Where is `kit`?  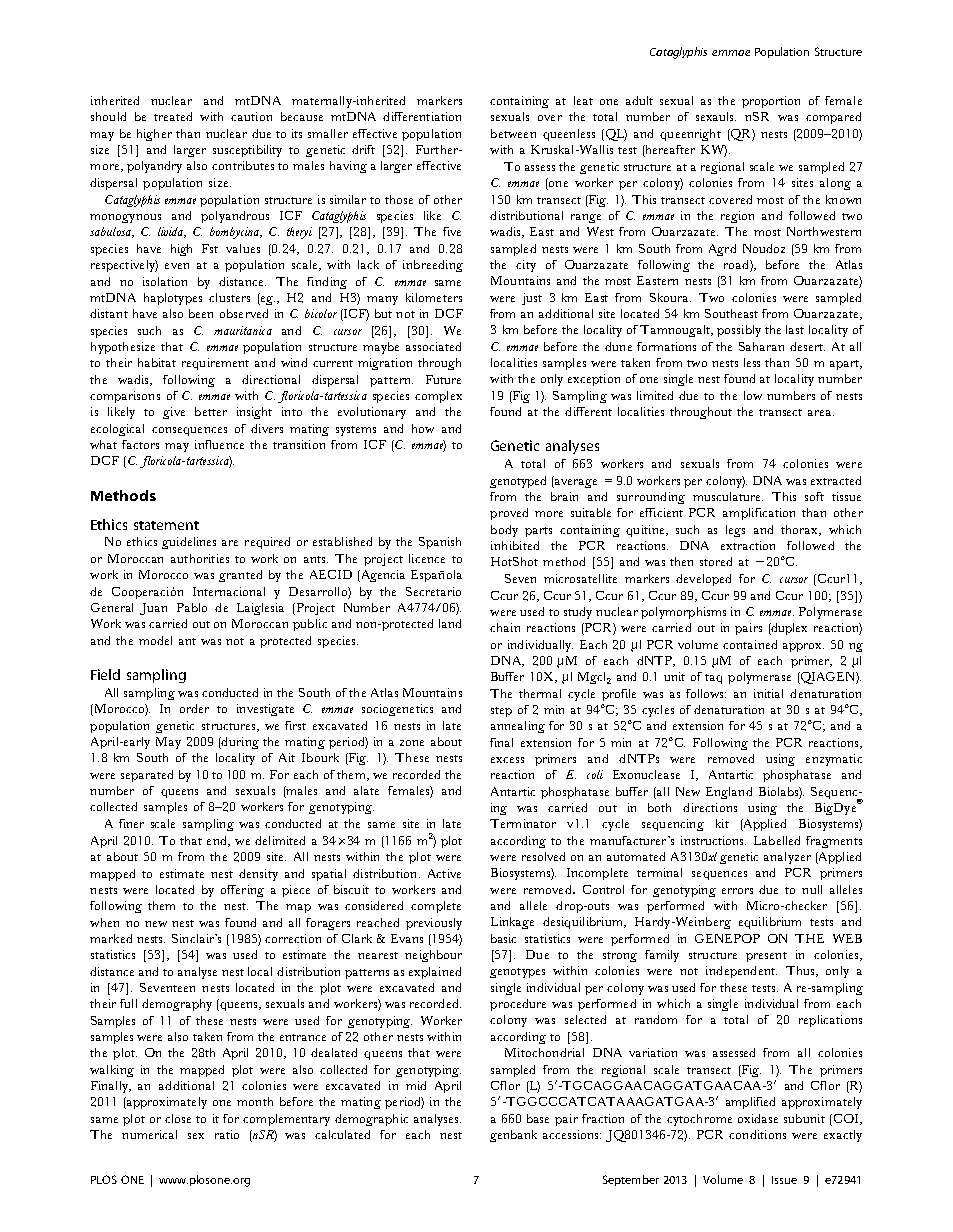 kit is located at coordinates (722, 823).
